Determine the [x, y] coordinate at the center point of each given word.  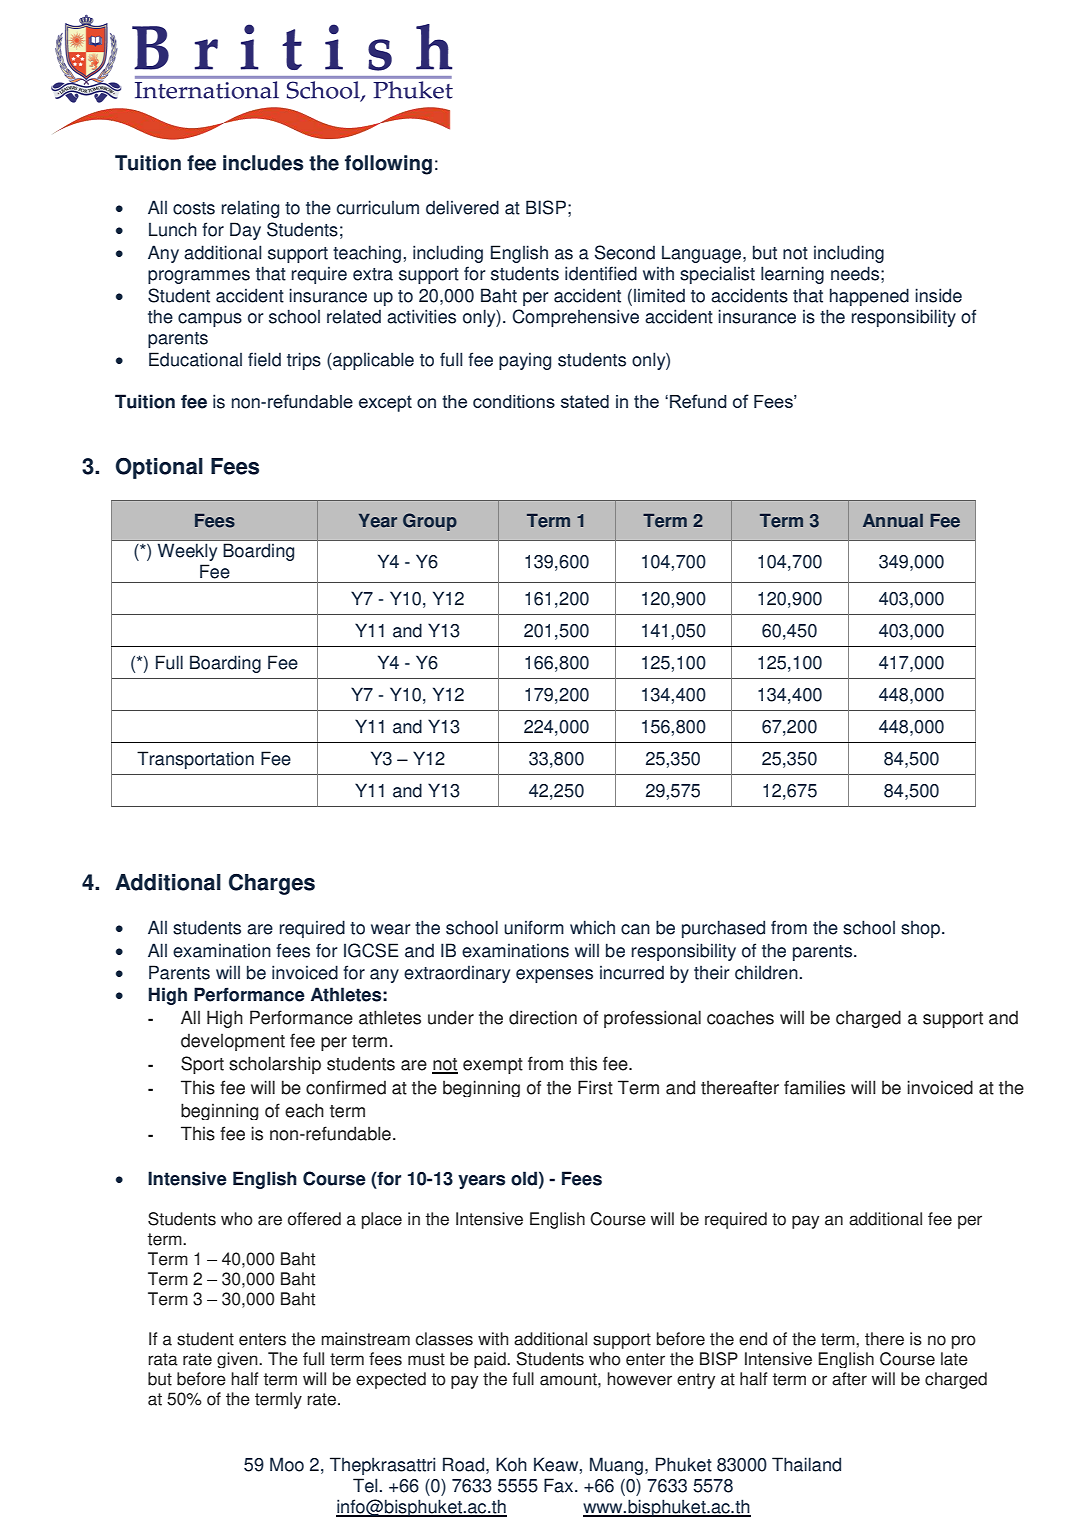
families [814, 1087]
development [233, 1042]
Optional [159, 468]
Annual [893, 521]
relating [250, 209]
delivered [462, 207]
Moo [287, 1464]
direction [543, 1017]
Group [430, 522]
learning [792, 275]
